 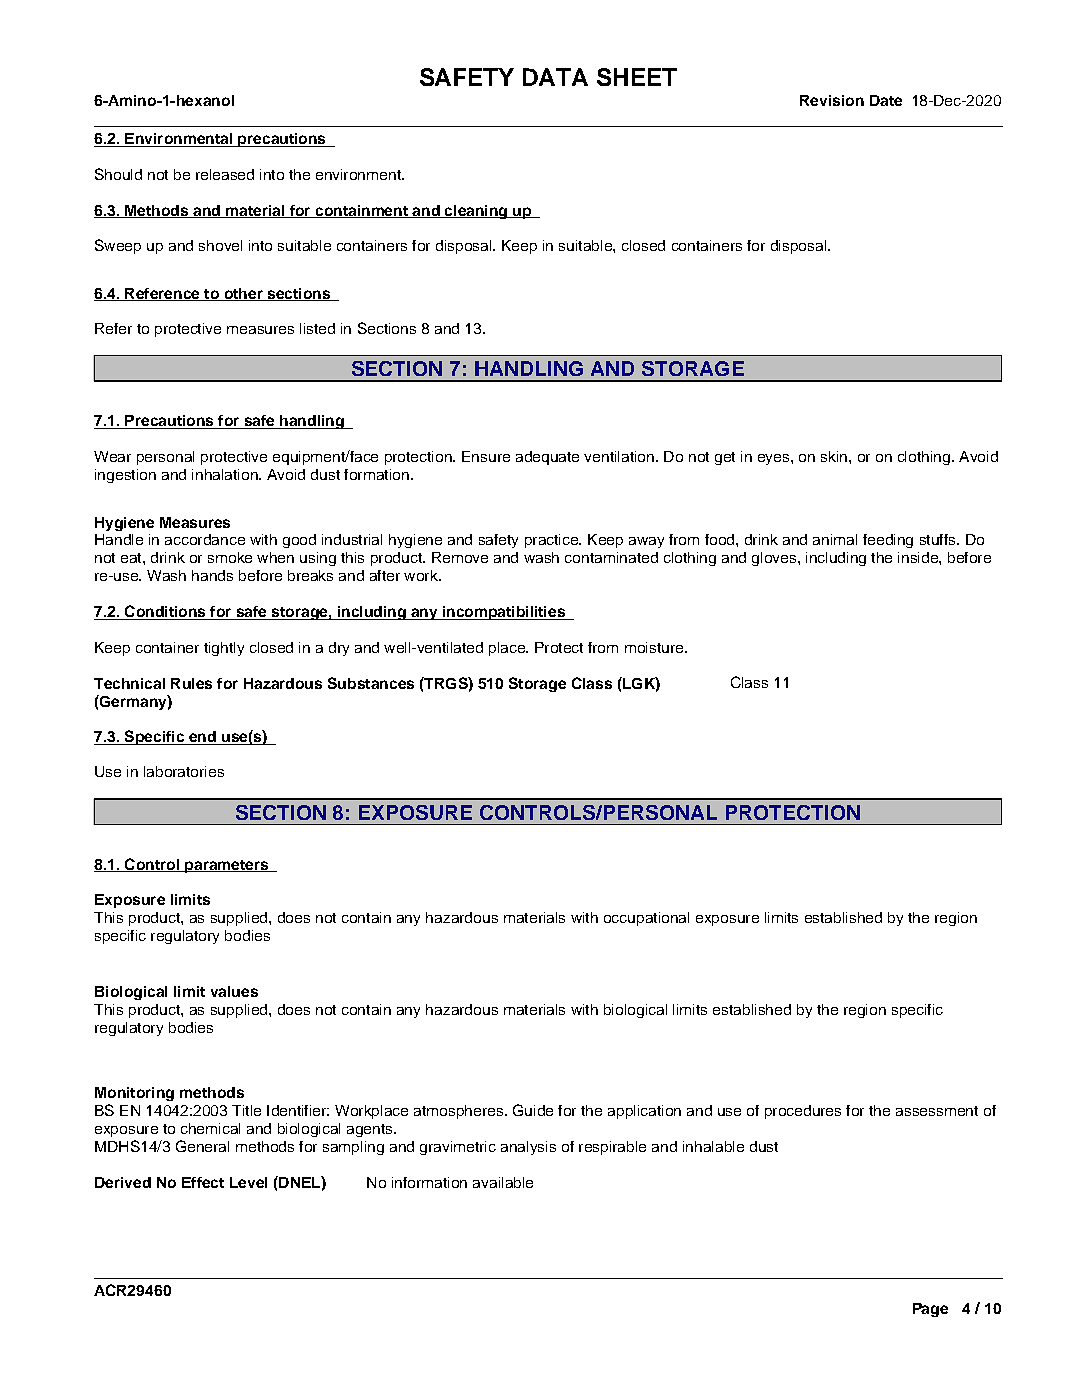 I want to click on inhalation, so click(x=226, y=474).
